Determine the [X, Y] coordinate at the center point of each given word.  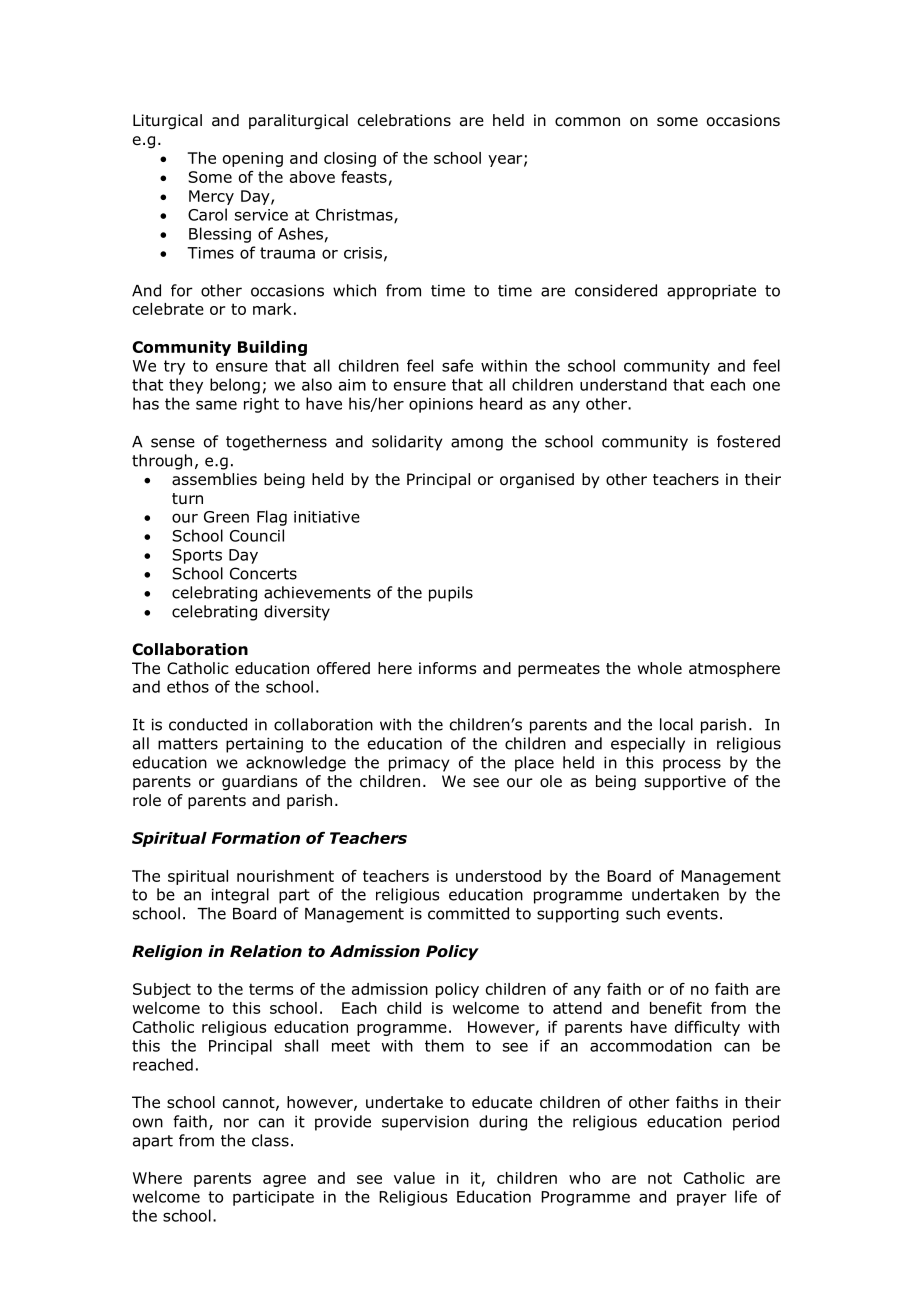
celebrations [404, 120]
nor [236, 1123]
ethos [188, 686]
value [414, 1178]
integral [240, 896]
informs [448, 668]
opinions [441, 405]
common [587, 122]
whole [660, 668]
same [216, 405]
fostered [748, 441]
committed [468, 913]
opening [253, 159]
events [692, 914]
